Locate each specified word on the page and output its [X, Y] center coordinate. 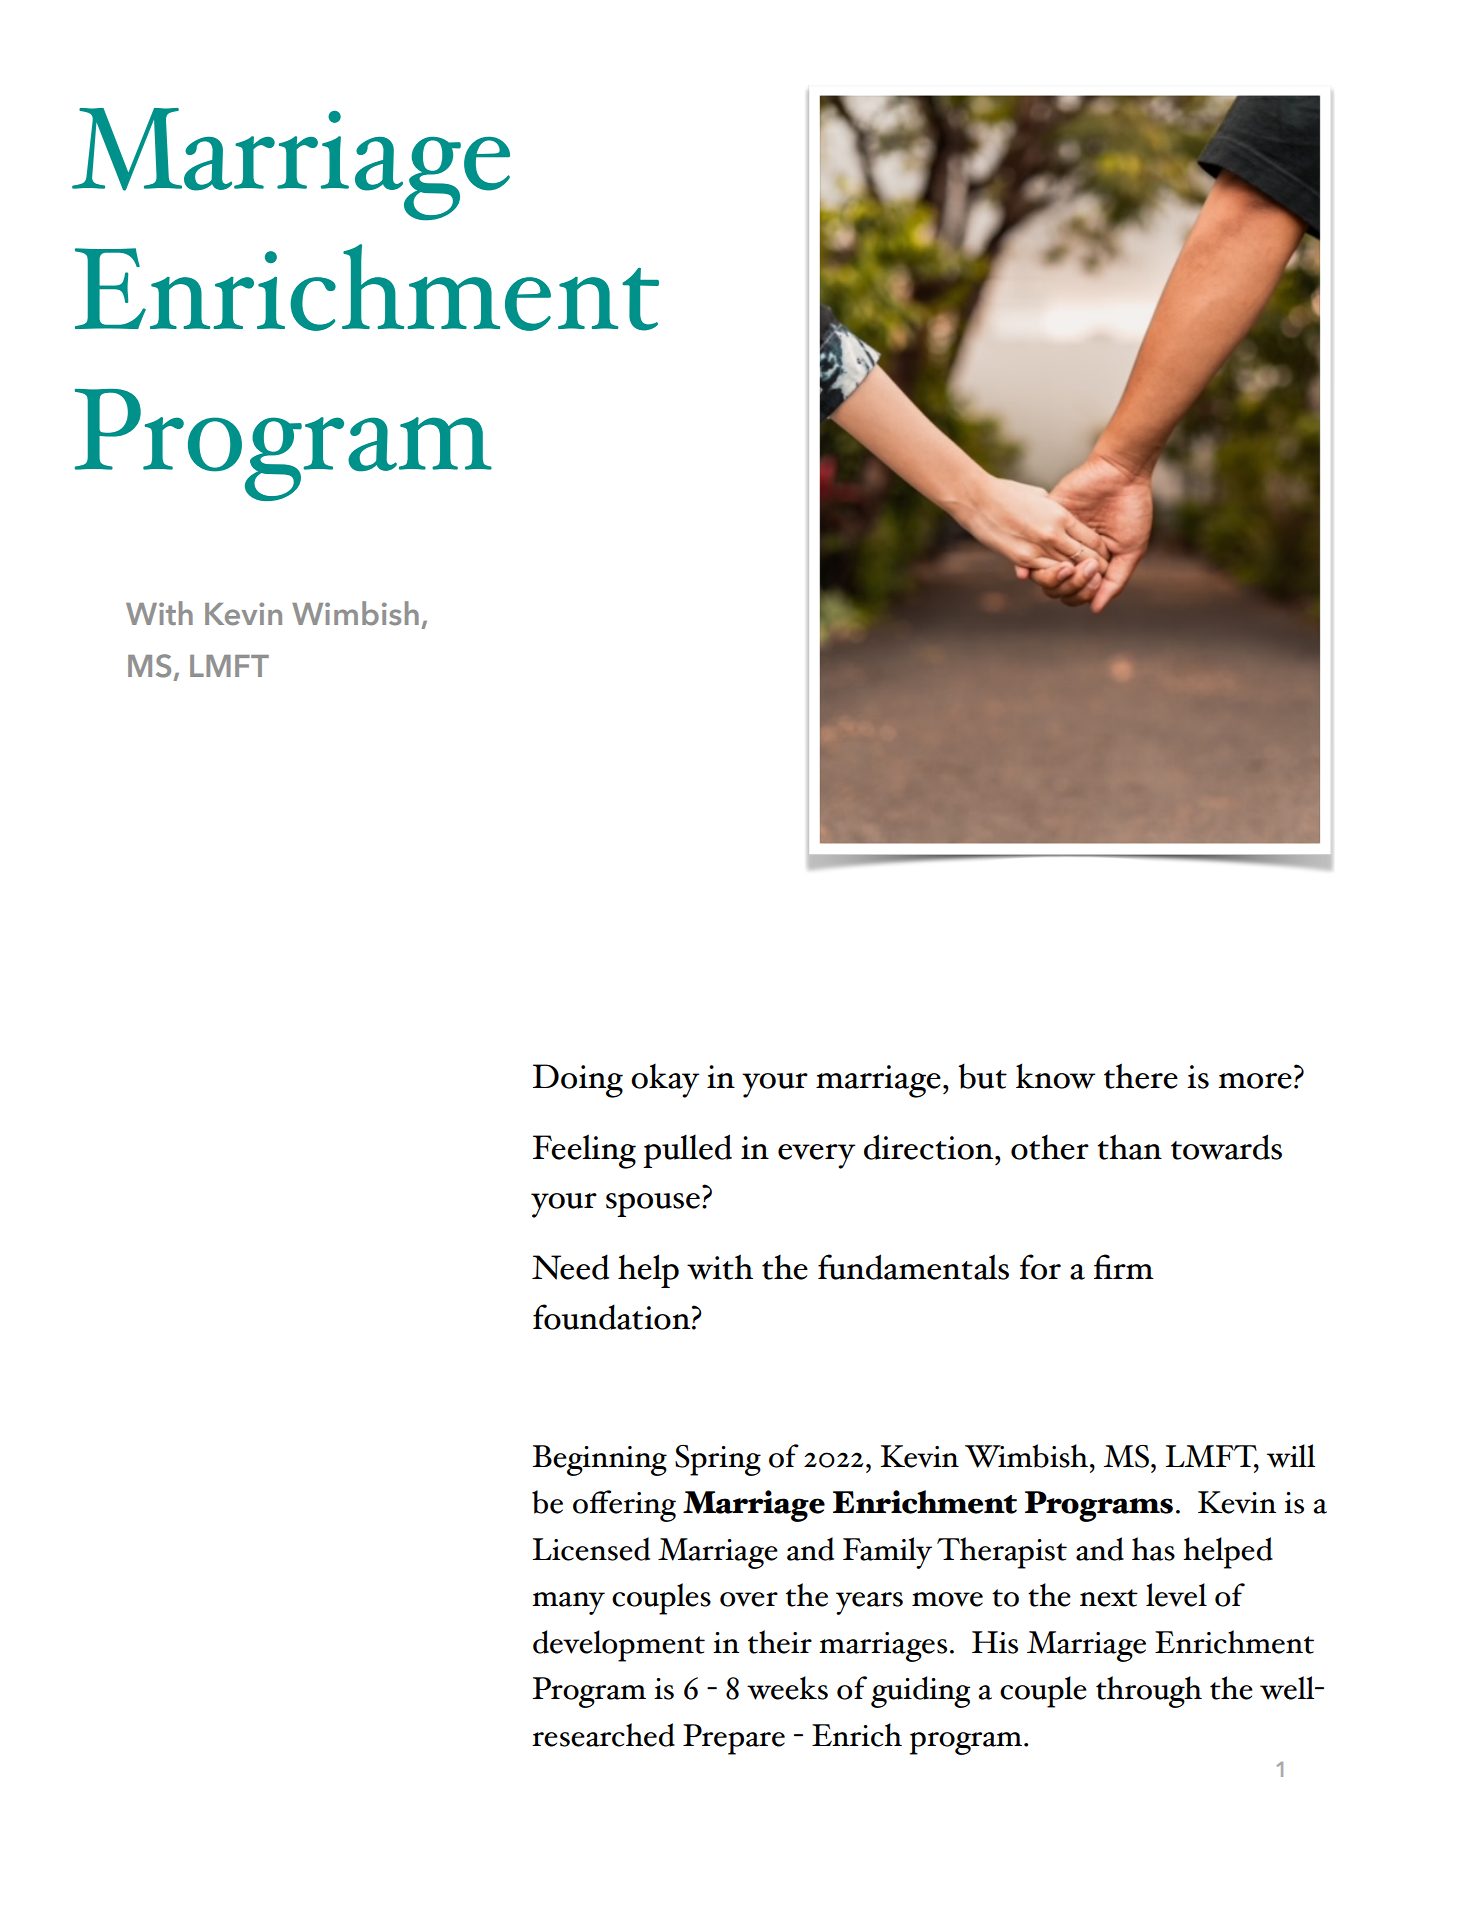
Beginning [600, 1460]
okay [665, 1081]
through [1149, 1692]
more [1255, 1081]
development [619, 1646]
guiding [920, 1692]
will [1291, 1456]
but [982, 1076]
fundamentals [913, 1267]
